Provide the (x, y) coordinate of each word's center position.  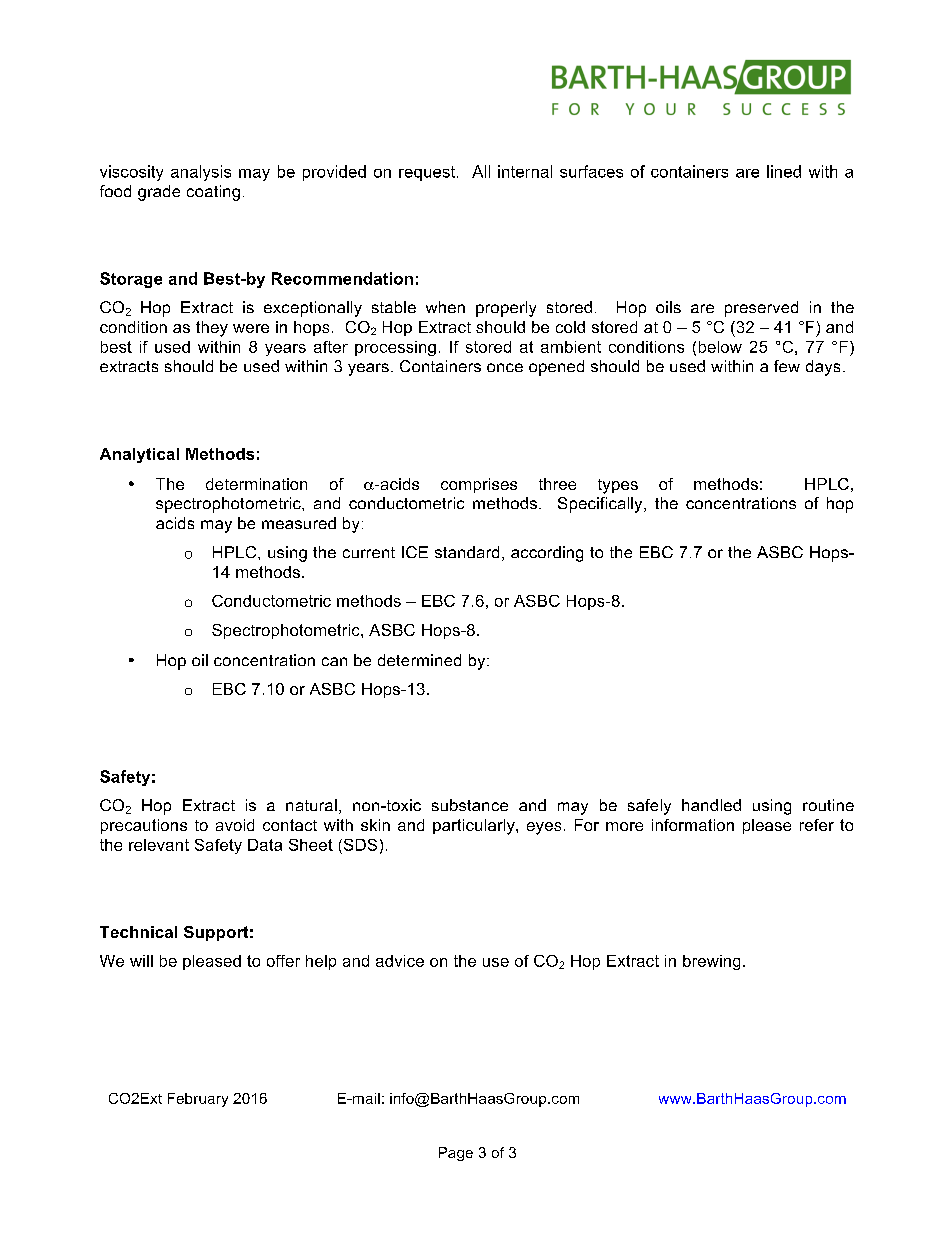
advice (400, 961)
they (212, 329)
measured (299, 523)
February (198, 1100)
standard (467, 552)
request (428, 173)
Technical (138, 932)
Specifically (601, 505)
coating (213, 193)
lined (784, 171)
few (787, 366)
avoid (235, 825)
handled (711, 805)
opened (556, 368)
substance (470, 805)
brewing (711, 962)
